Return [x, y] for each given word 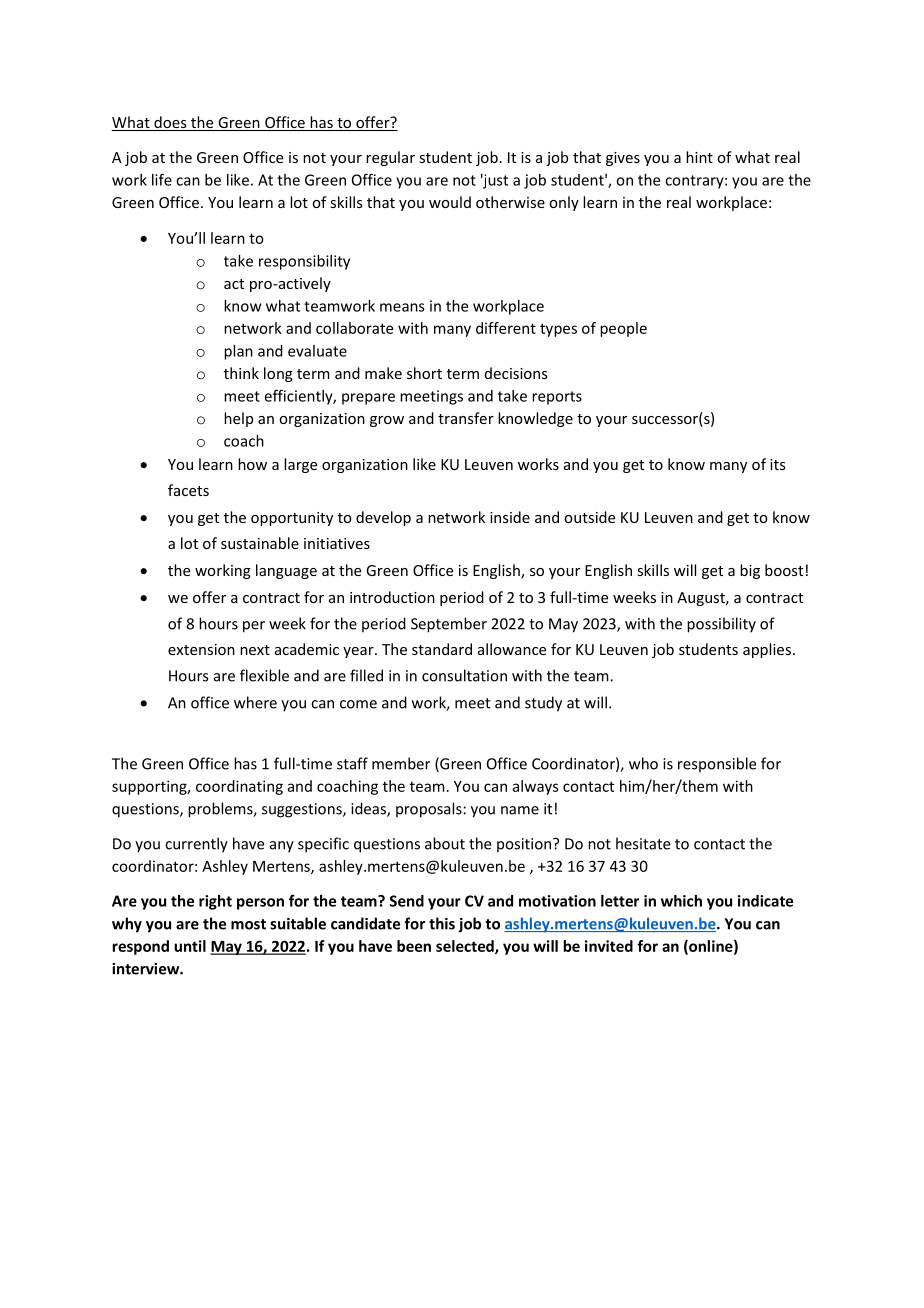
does [170, 123]
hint [699, 157]
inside [510, 517]
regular [390, 158]
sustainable [260, 543]
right [215, 902]
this [442, 923]
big [750, 571]
